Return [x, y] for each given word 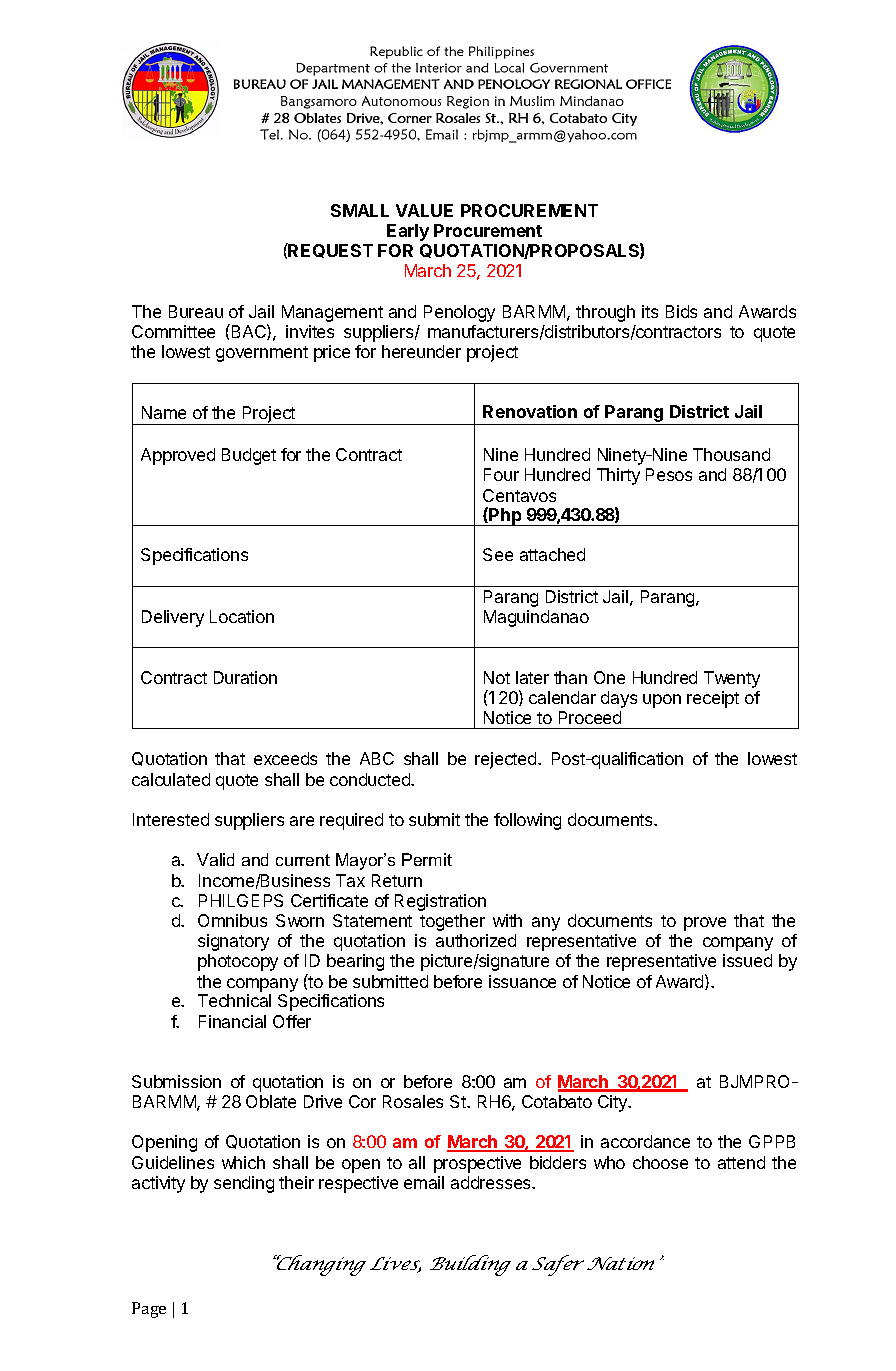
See [498, 554]
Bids [681, 311]
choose [660, 1162]
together [452, 922]
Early [408, 232]
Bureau [196, 311]
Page [149, 1310]
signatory [233, 942]
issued [747, 960]
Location [242, 616]
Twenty [732, 679]
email [424, 1182]
